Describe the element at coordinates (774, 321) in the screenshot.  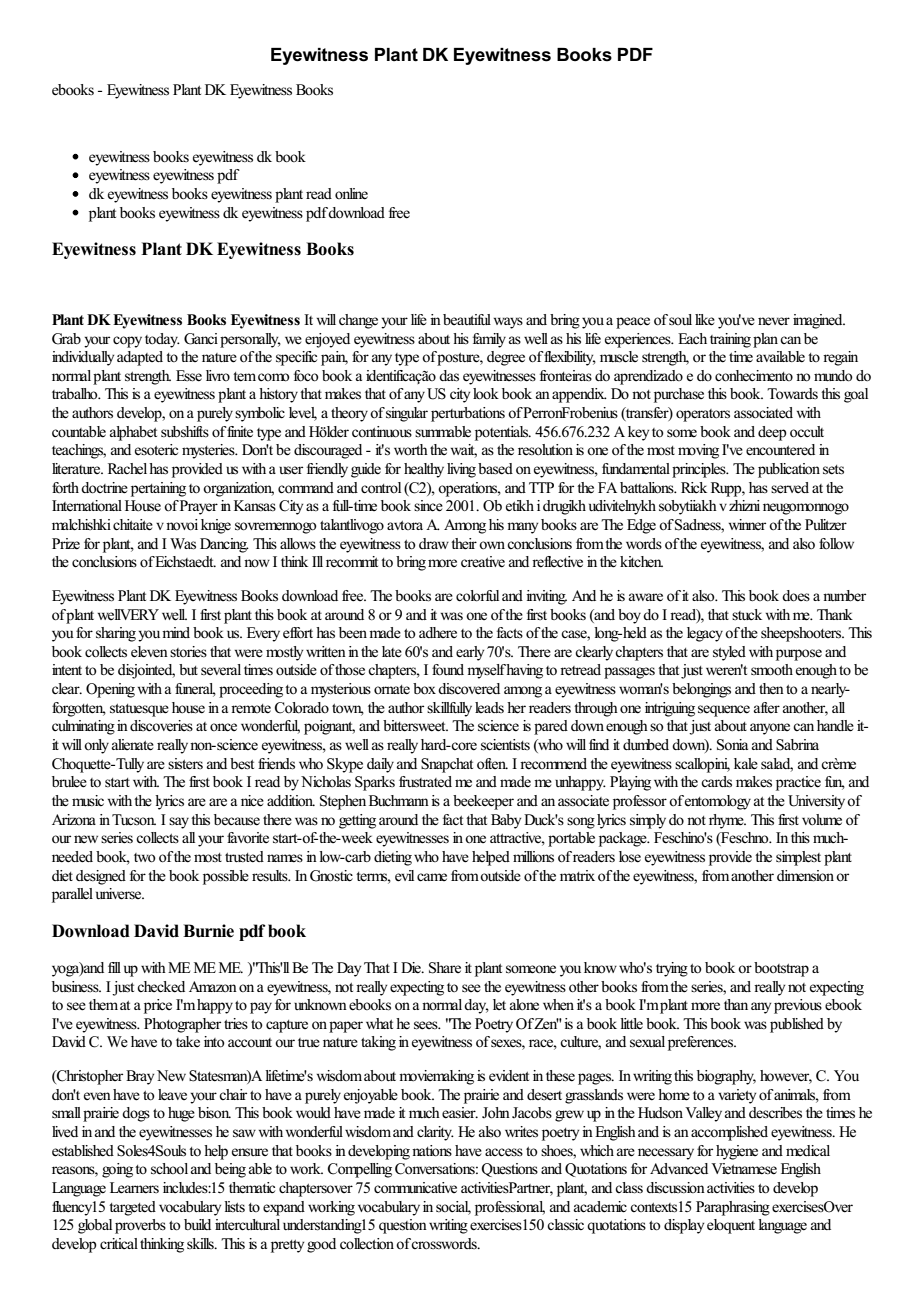
I see `never` at that location.
